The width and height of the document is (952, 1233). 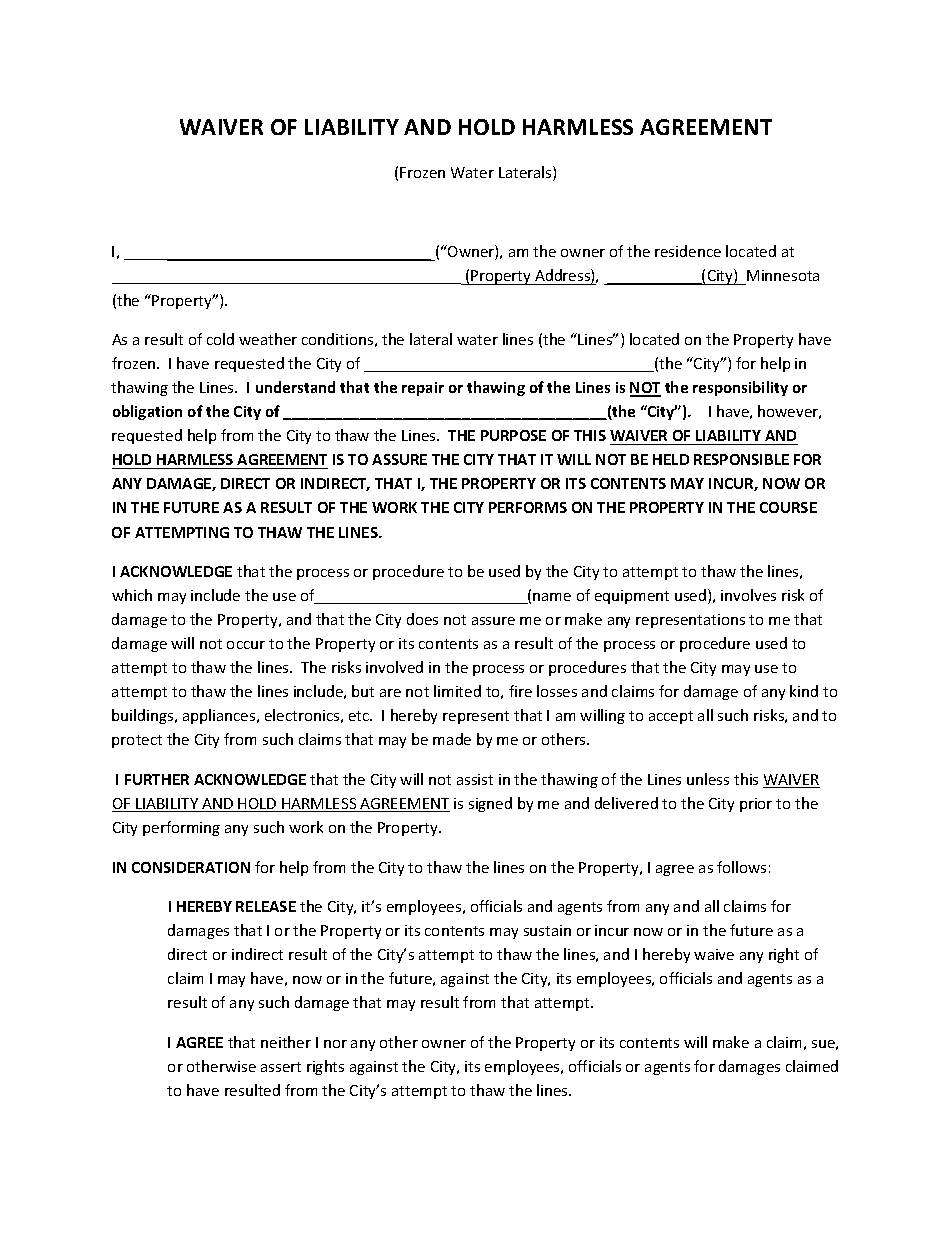 I want to click on kind, so click(x=804, y=691).
